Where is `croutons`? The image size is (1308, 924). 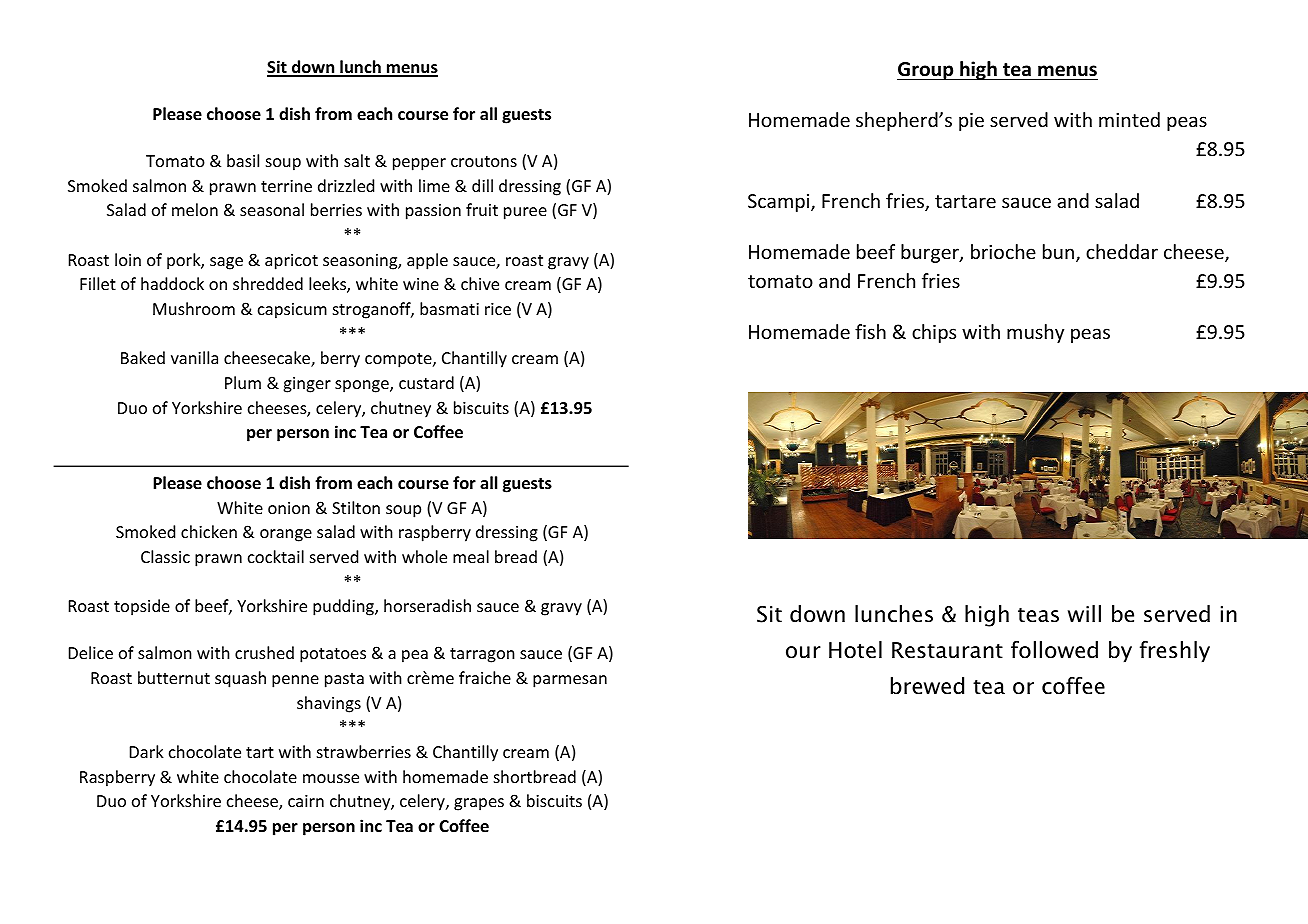 croutons is located at coordinates (484, 161).
